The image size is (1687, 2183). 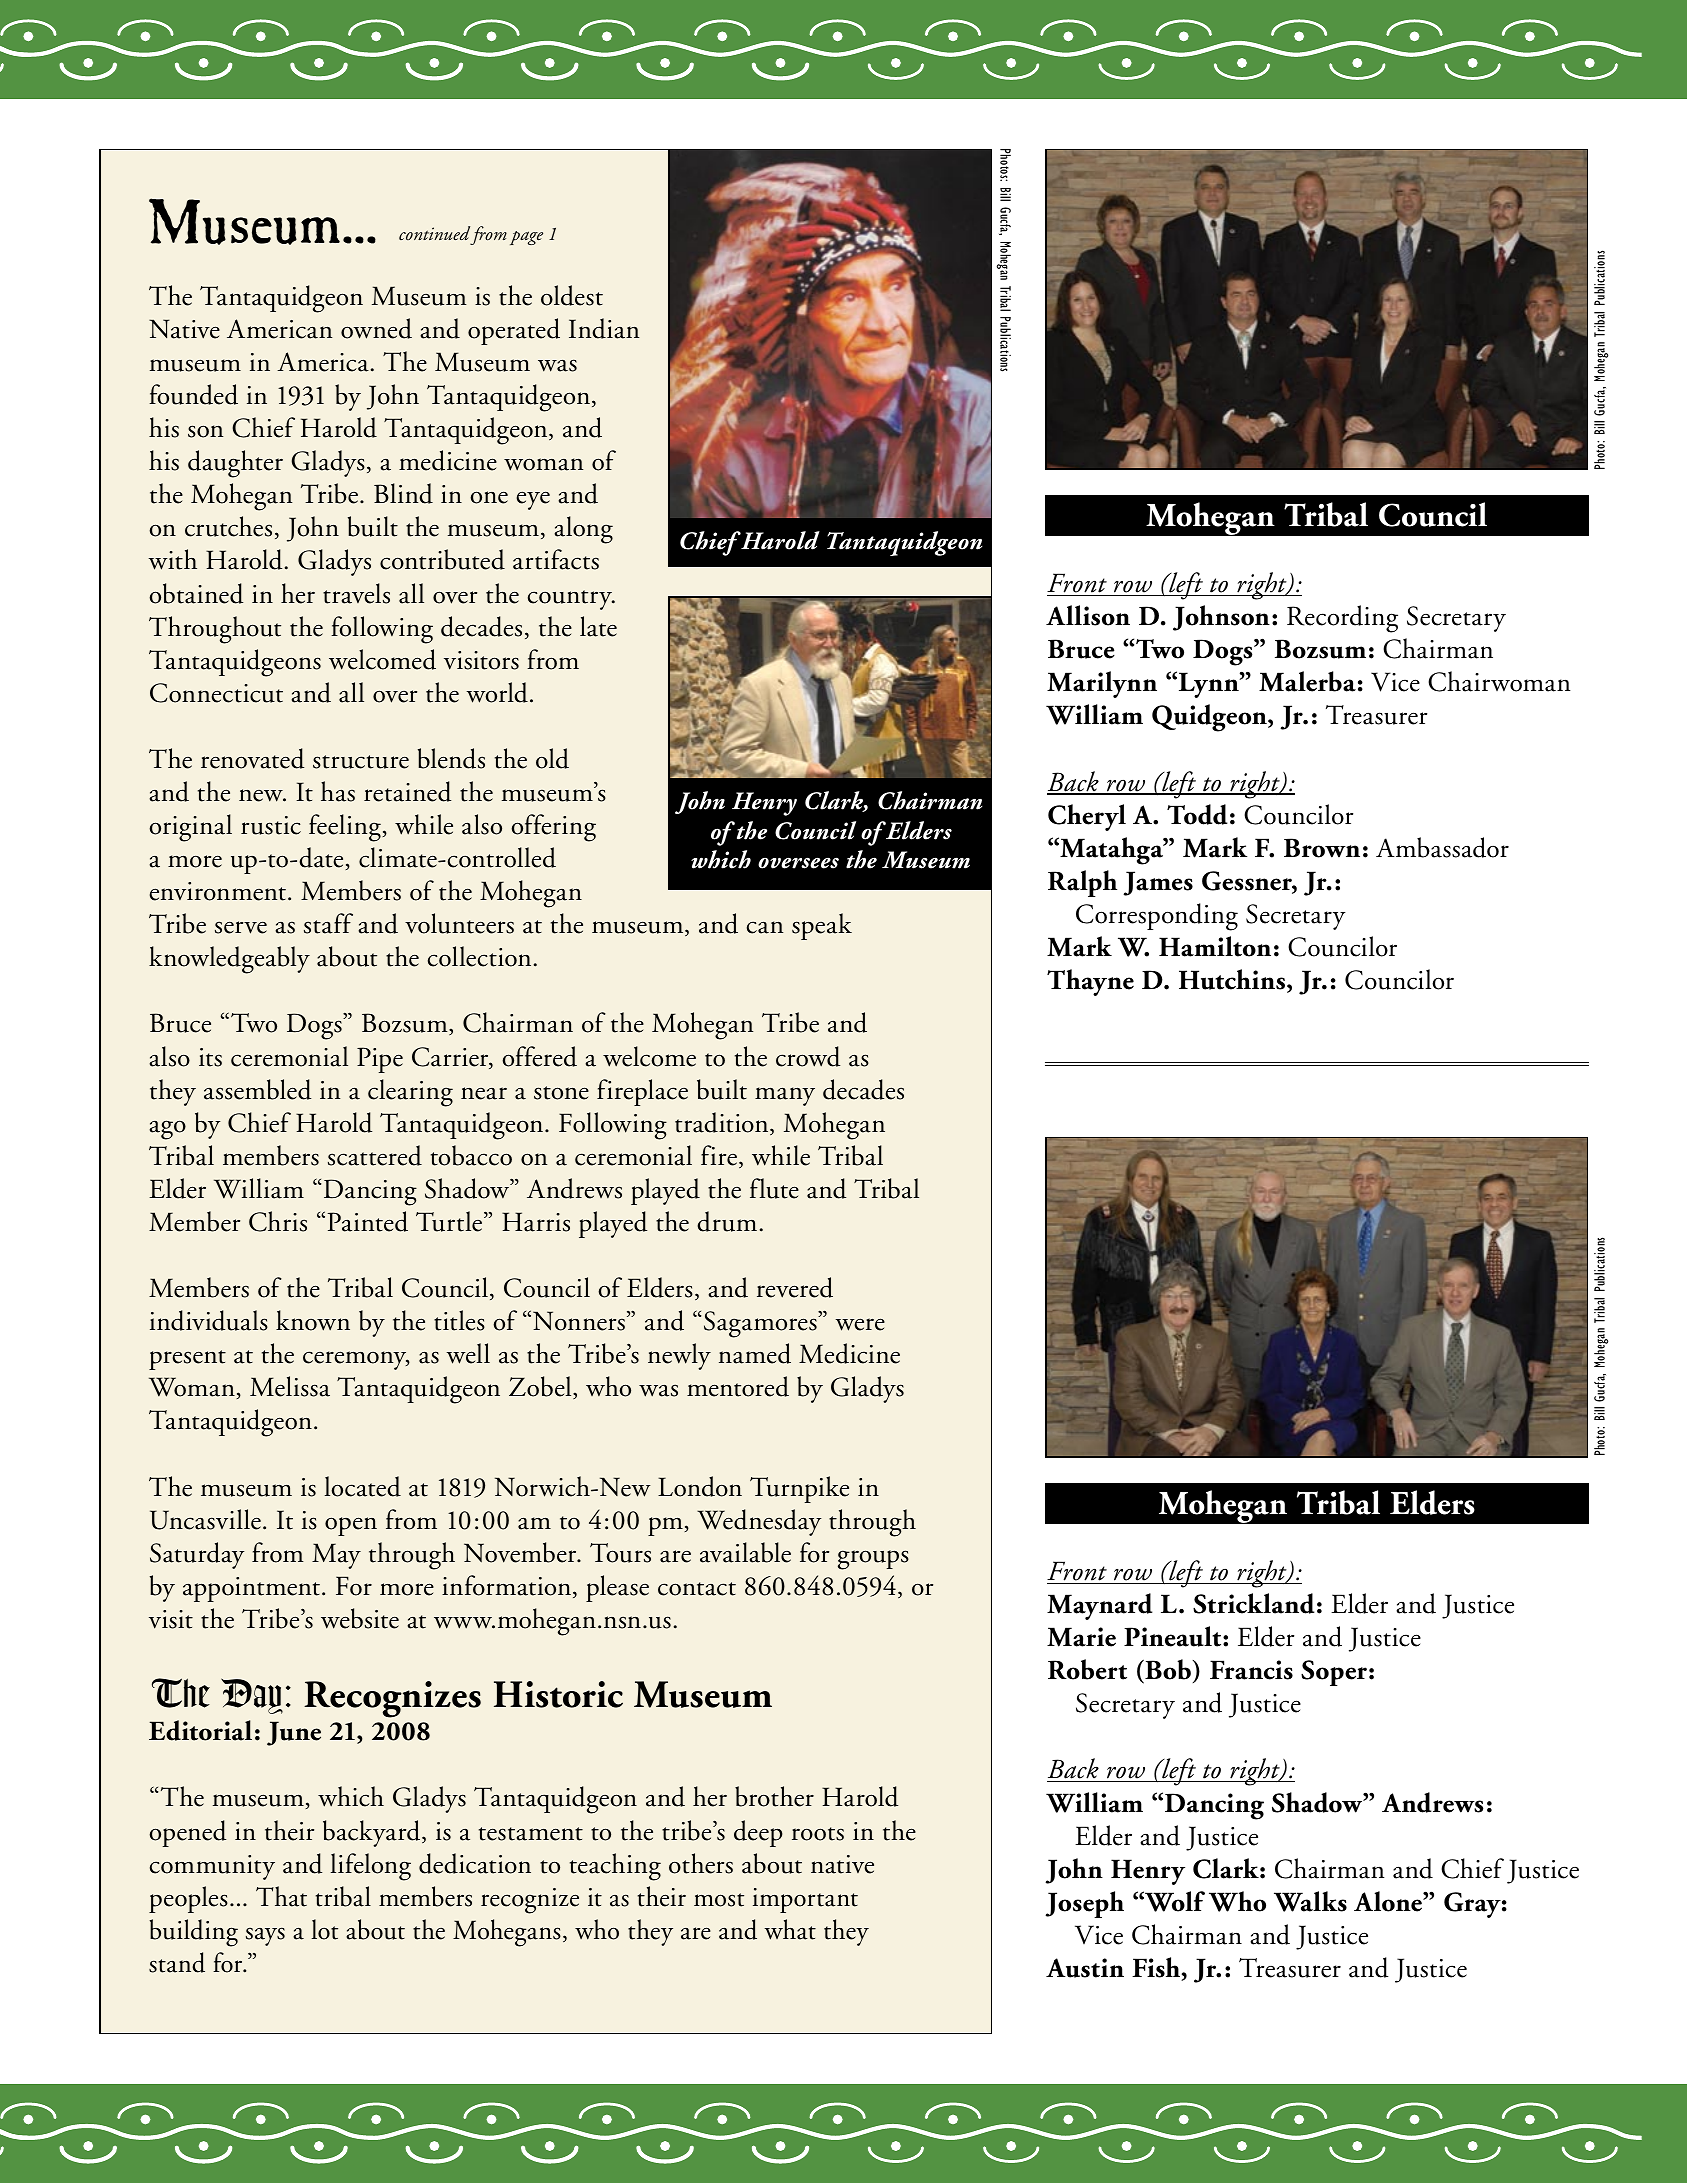 What do you see at coordinates (1088, 615) in the screenshot?
I see `Allison` at bounding box center [1088, 615].
